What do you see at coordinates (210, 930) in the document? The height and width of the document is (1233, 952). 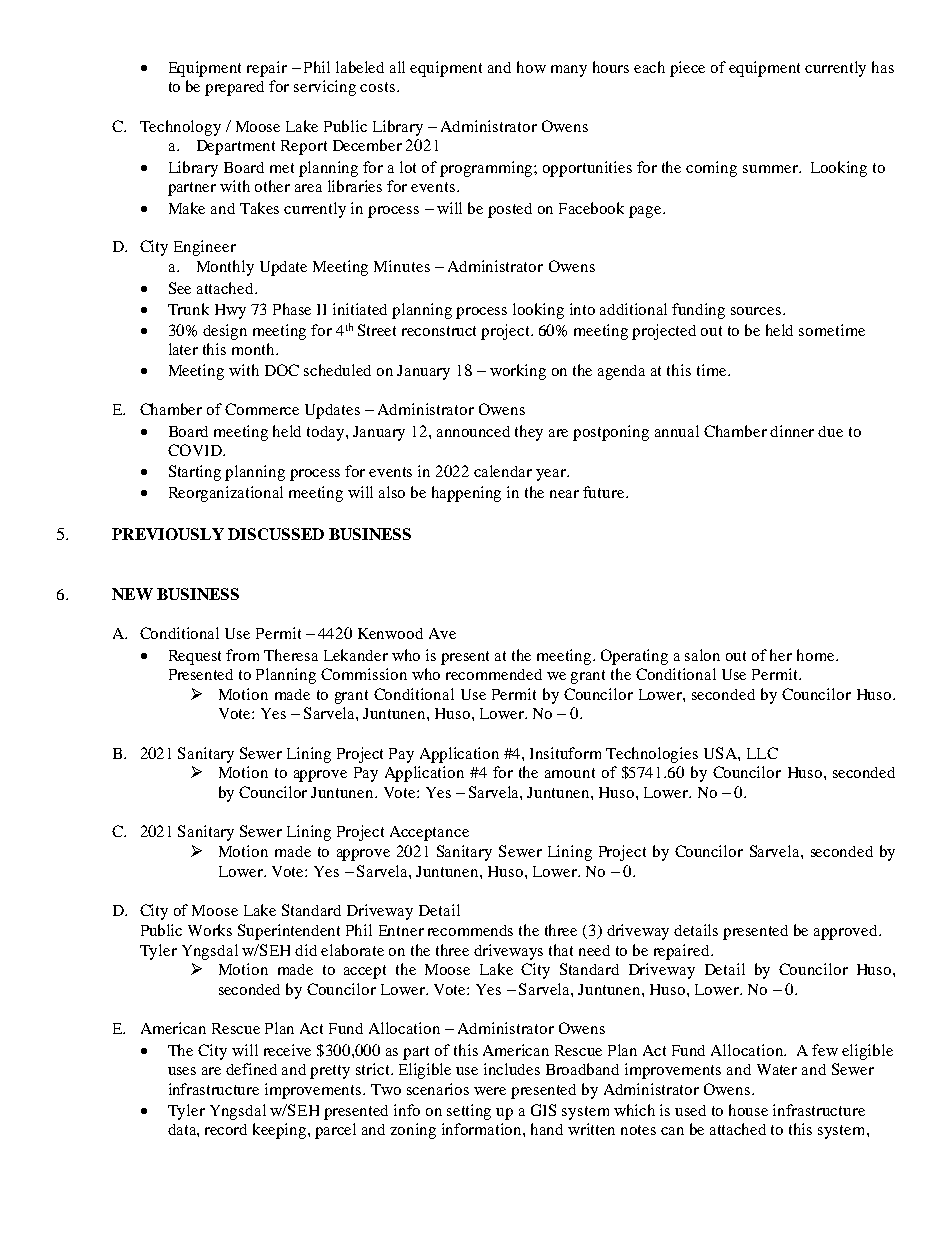 I see `Works` at bounding box center [210, 930].
